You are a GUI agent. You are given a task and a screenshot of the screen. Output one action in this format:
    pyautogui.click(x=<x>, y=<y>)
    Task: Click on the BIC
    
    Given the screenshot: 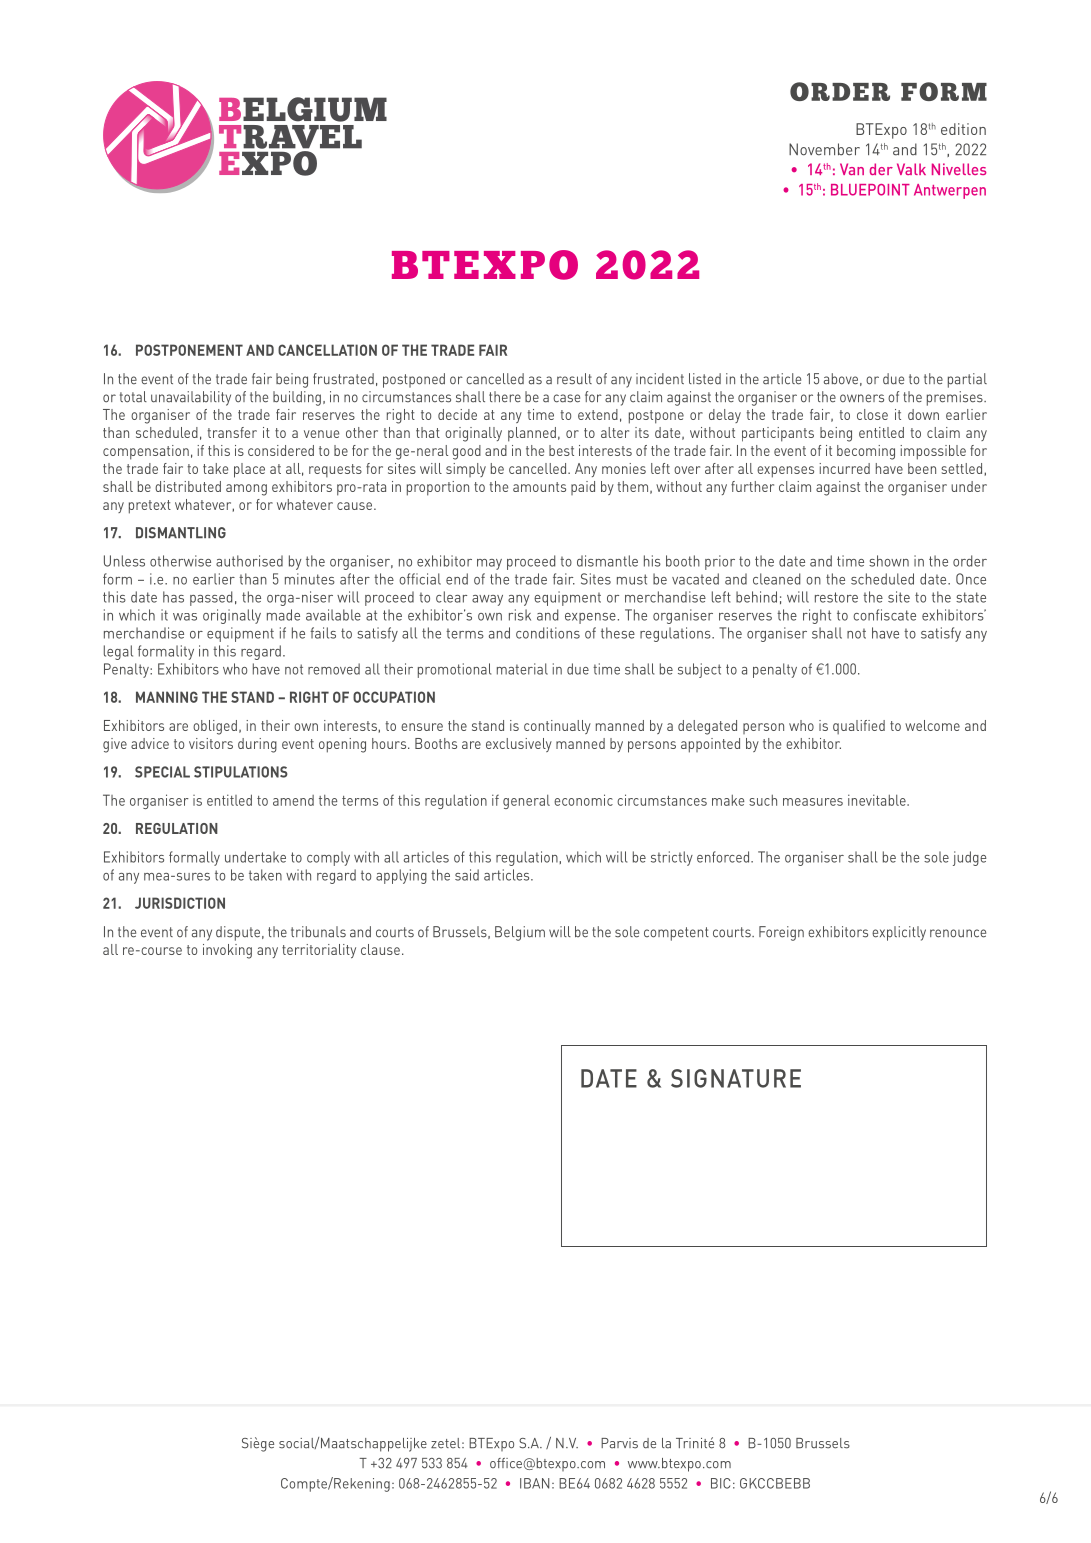 What is the action you would take?
    pyautogui.click(x=721, y=1483)
